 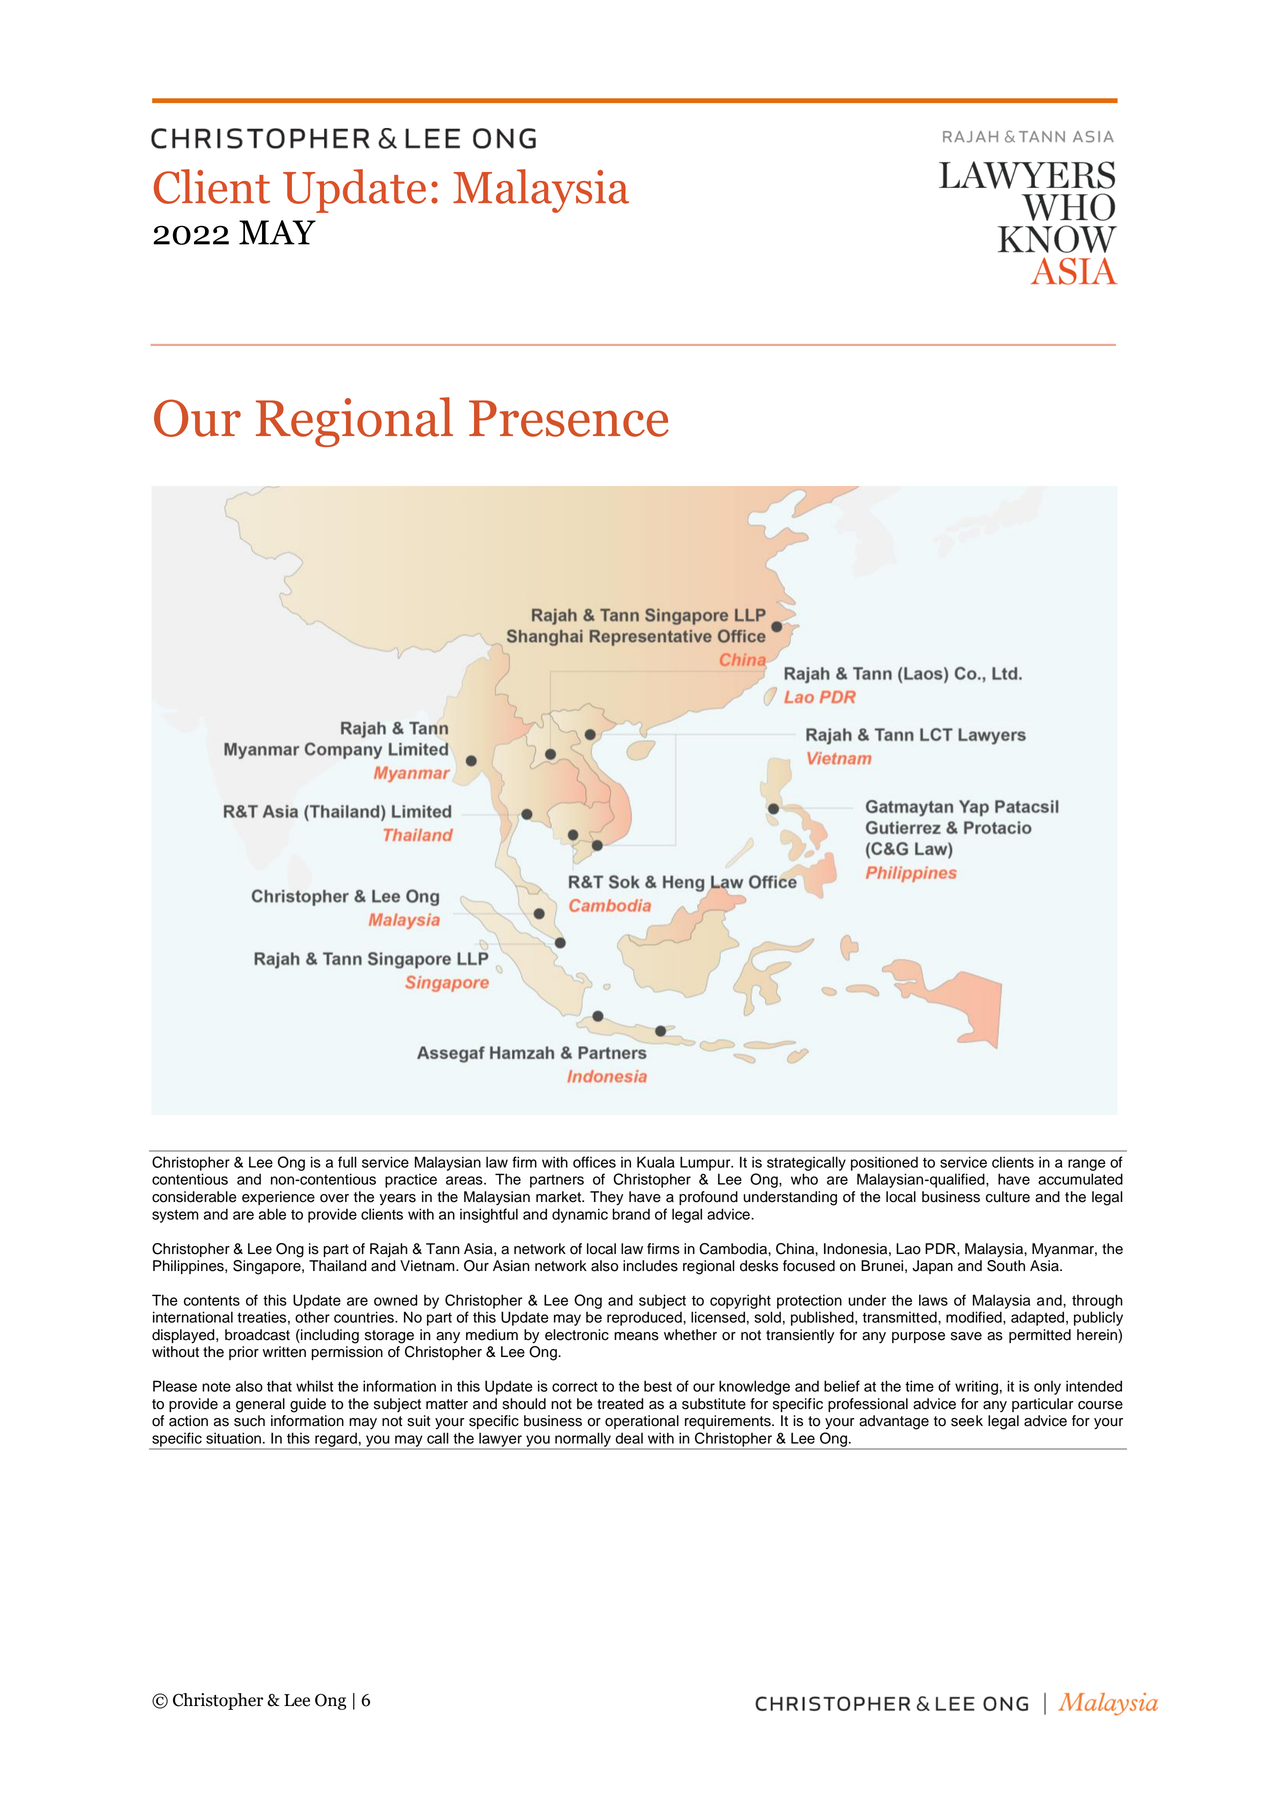 What do you see at coordinates (594, 1162) in the image?
I see `offices` at bounding box center [594, 1162].
